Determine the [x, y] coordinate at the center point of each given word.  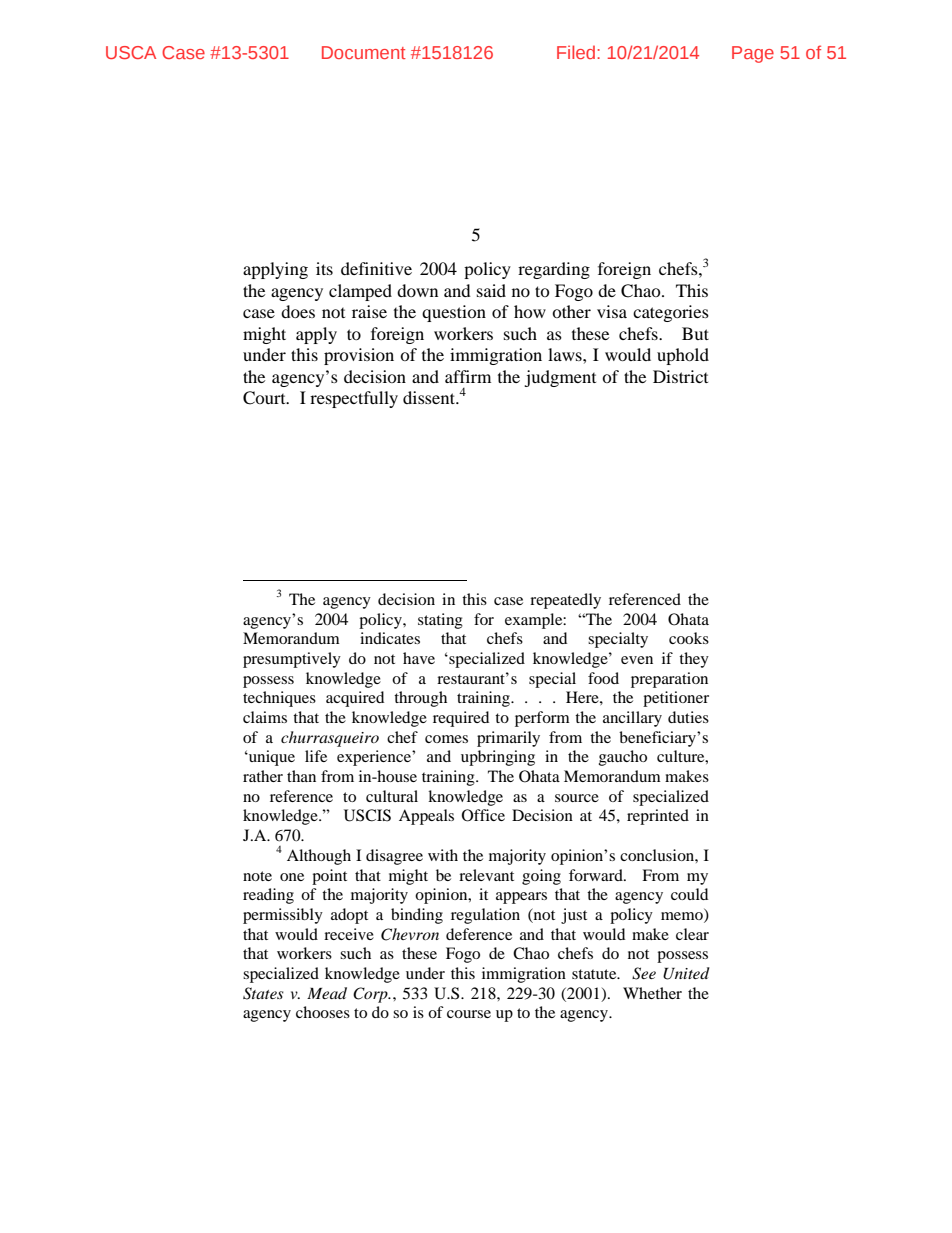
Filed [577, 52]
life [316, 756]
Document [364, 52]
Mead [327, 993]
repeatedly [565, 601]
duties [688, 717]
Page [753, 54]
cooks [689, 638]
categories [671, 313]
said [491, 290]
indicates [390, 638]
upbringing [498, 758]
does [298, 311]
